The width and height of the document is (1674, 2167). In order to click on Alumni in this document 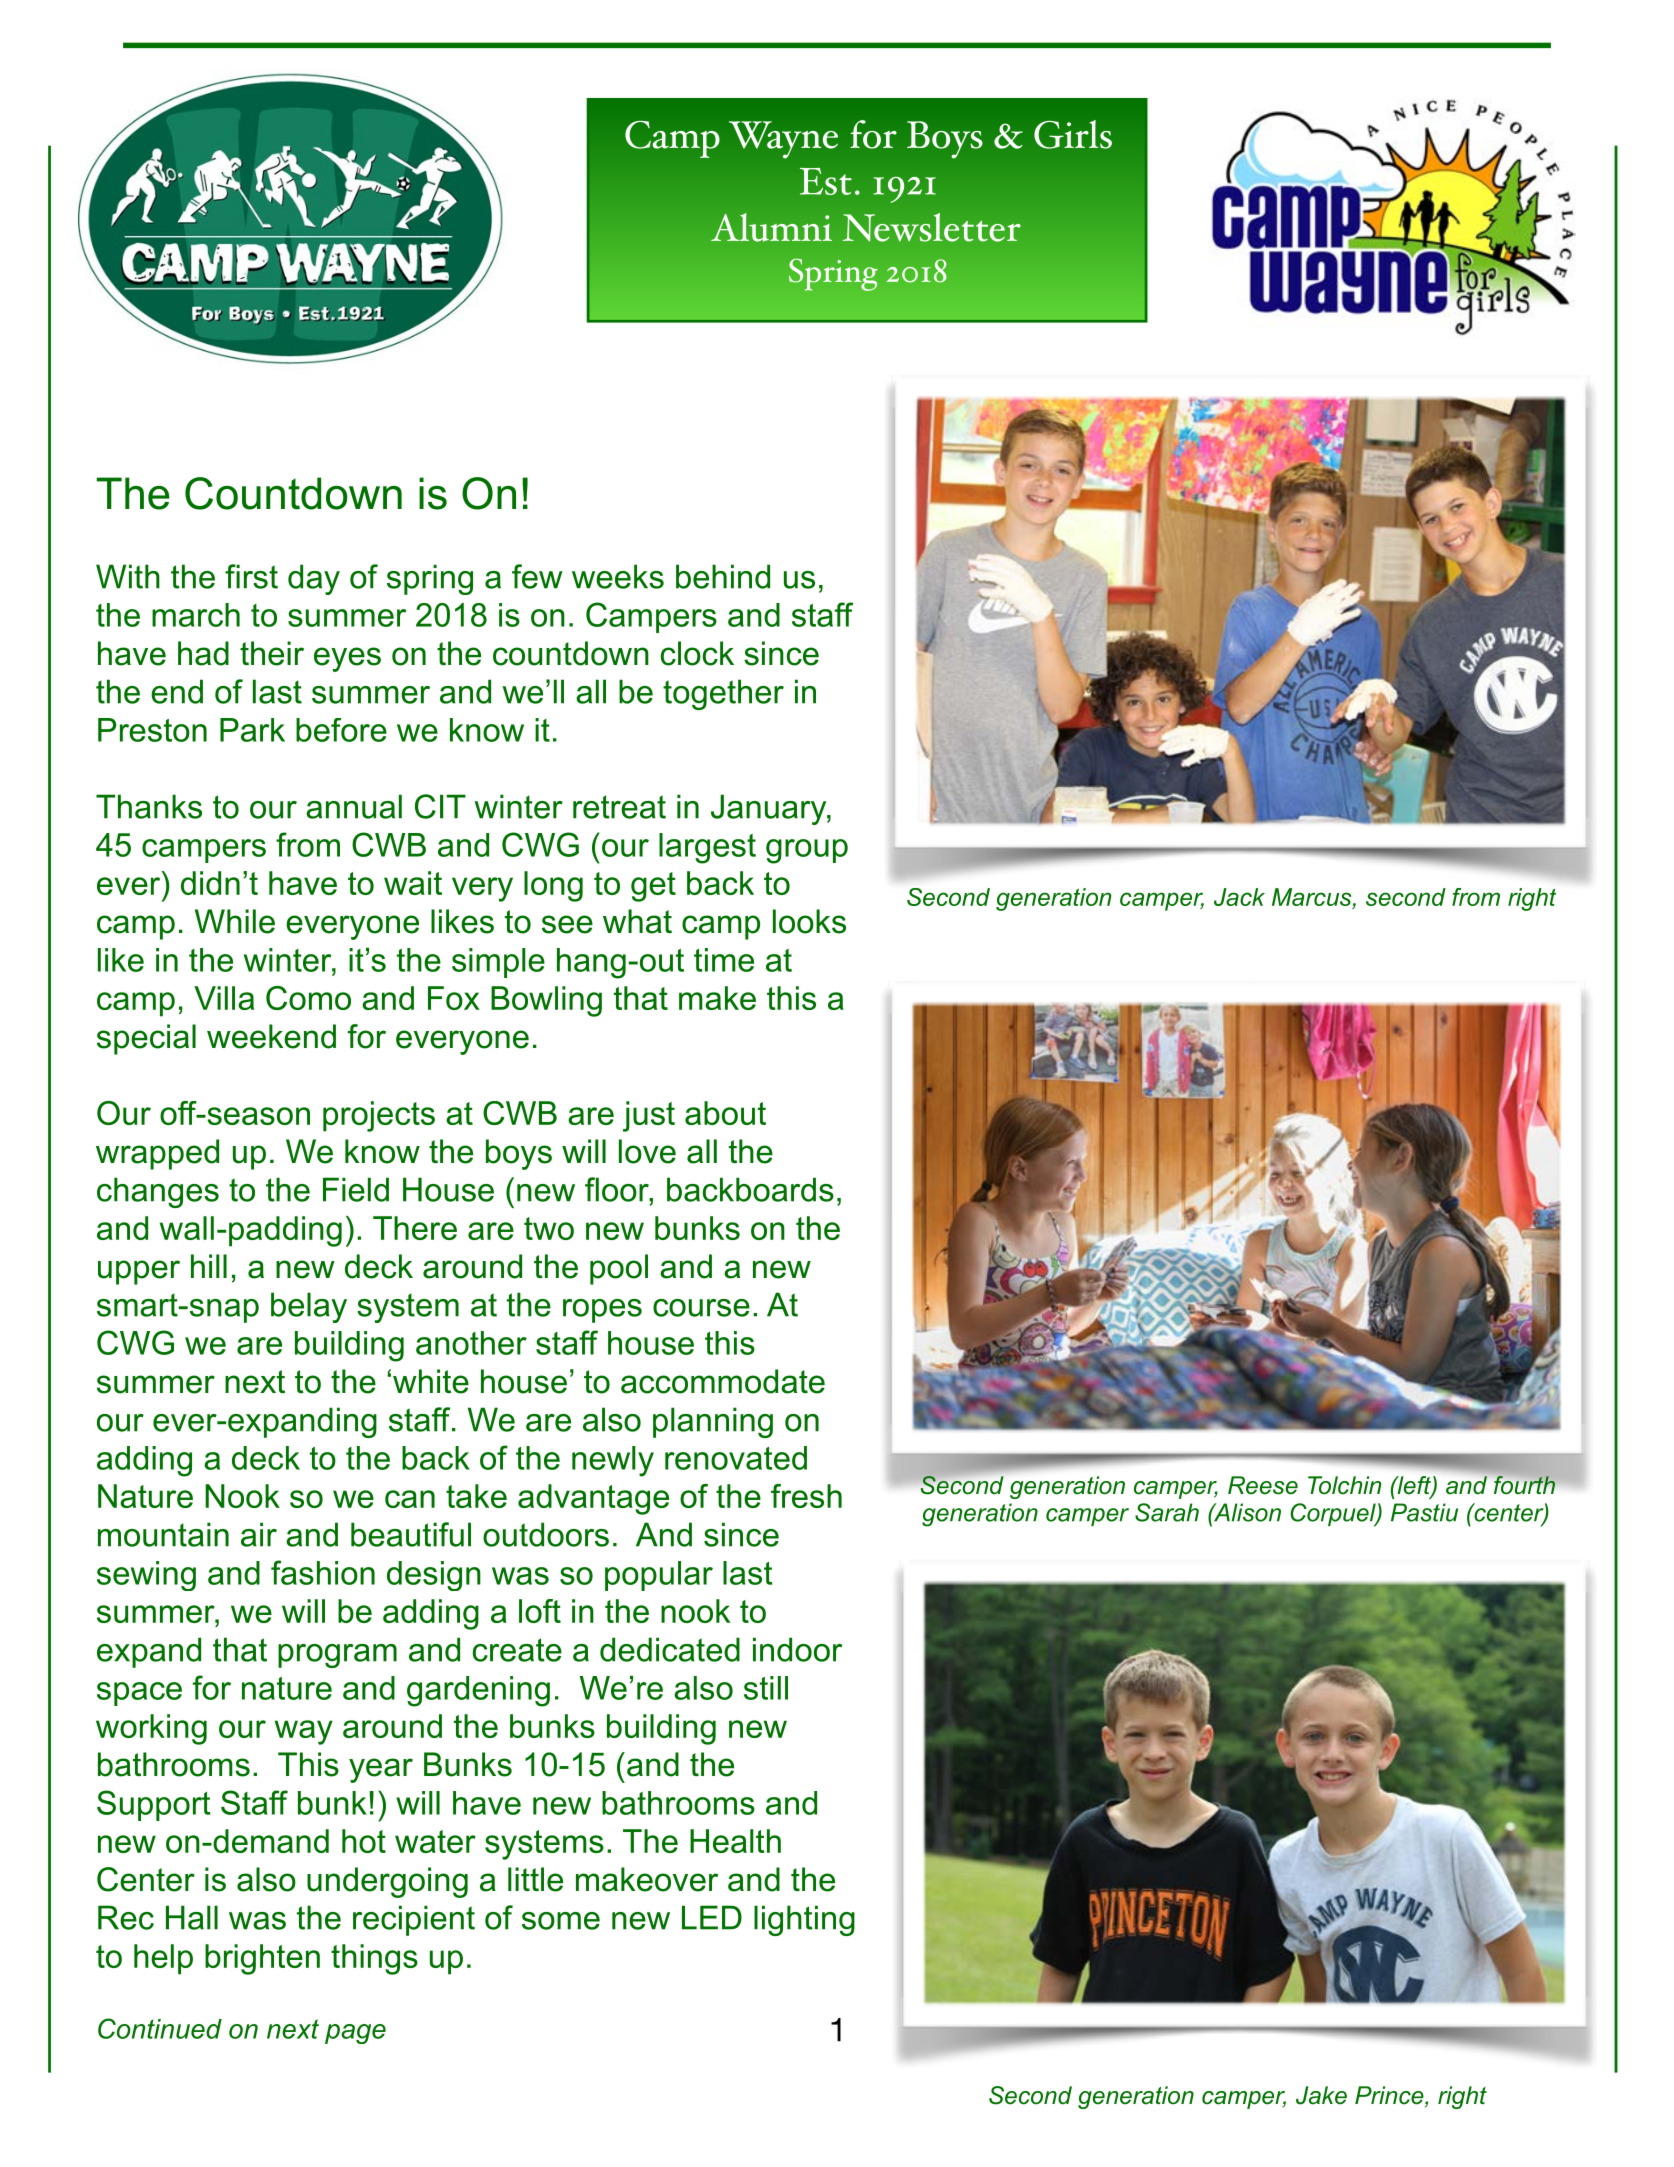, I will do `click(771, 227)`.
